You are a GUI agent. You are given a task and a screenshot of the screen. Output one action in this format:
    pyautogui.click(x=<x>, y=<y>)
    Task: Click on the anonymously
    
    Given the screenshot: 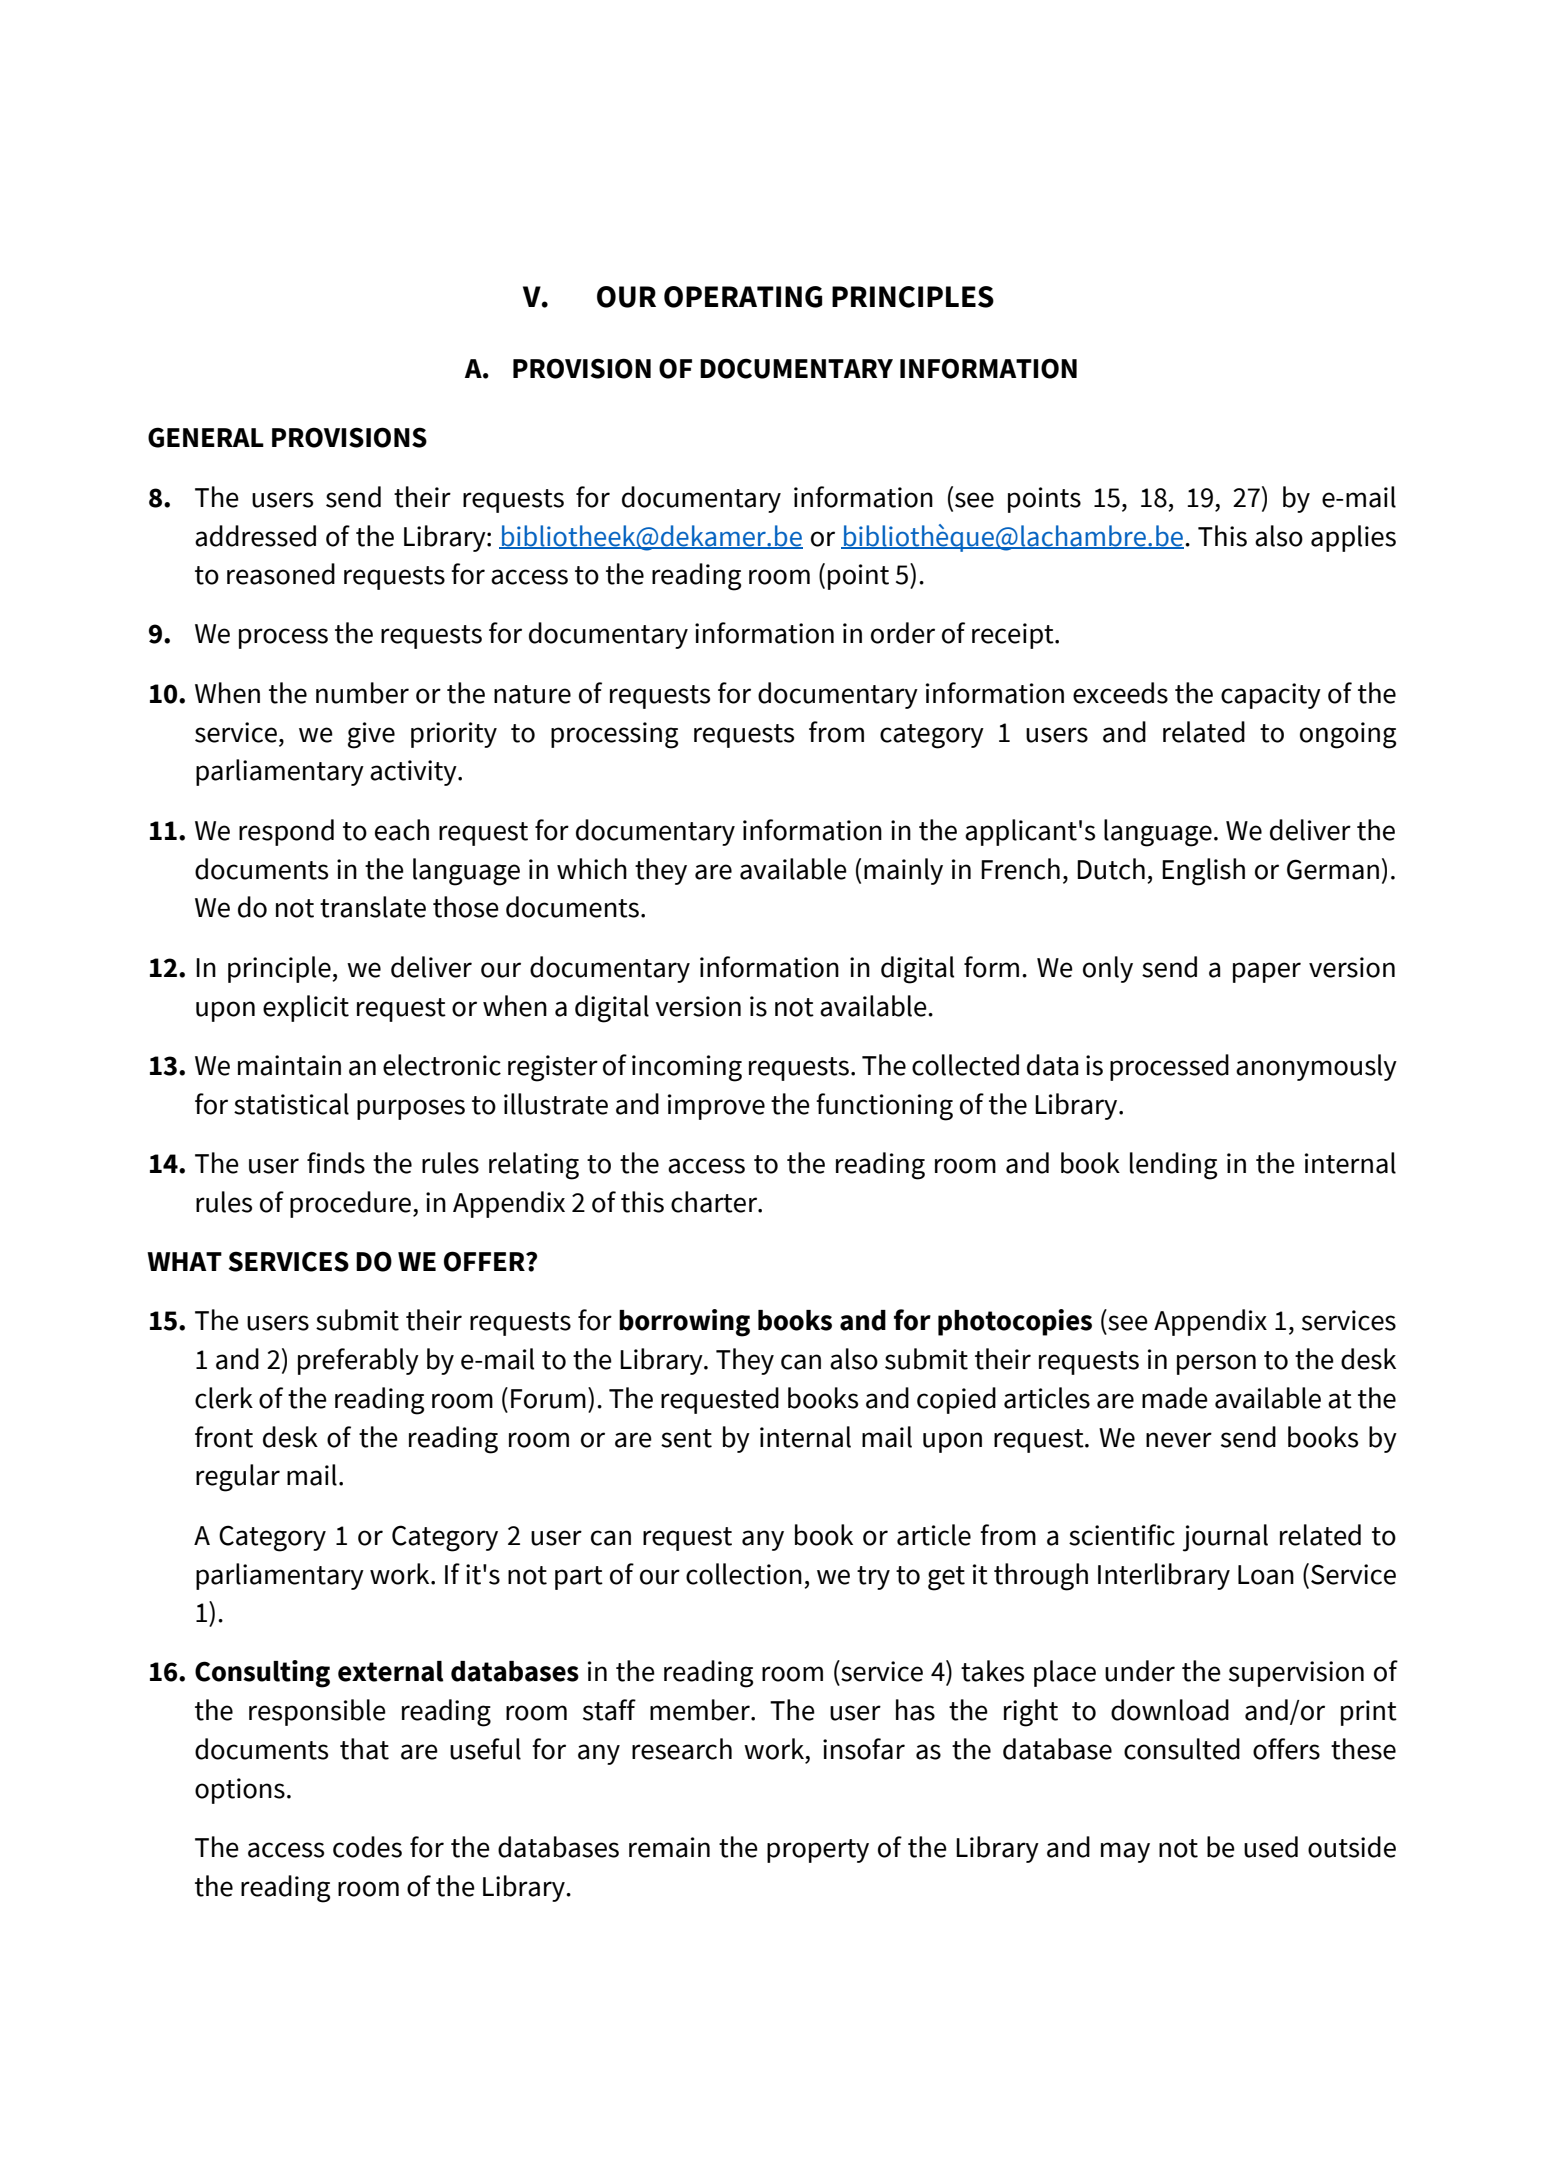 What is the action you would take?
    pyautogui.click(x=1316, y=1067)
